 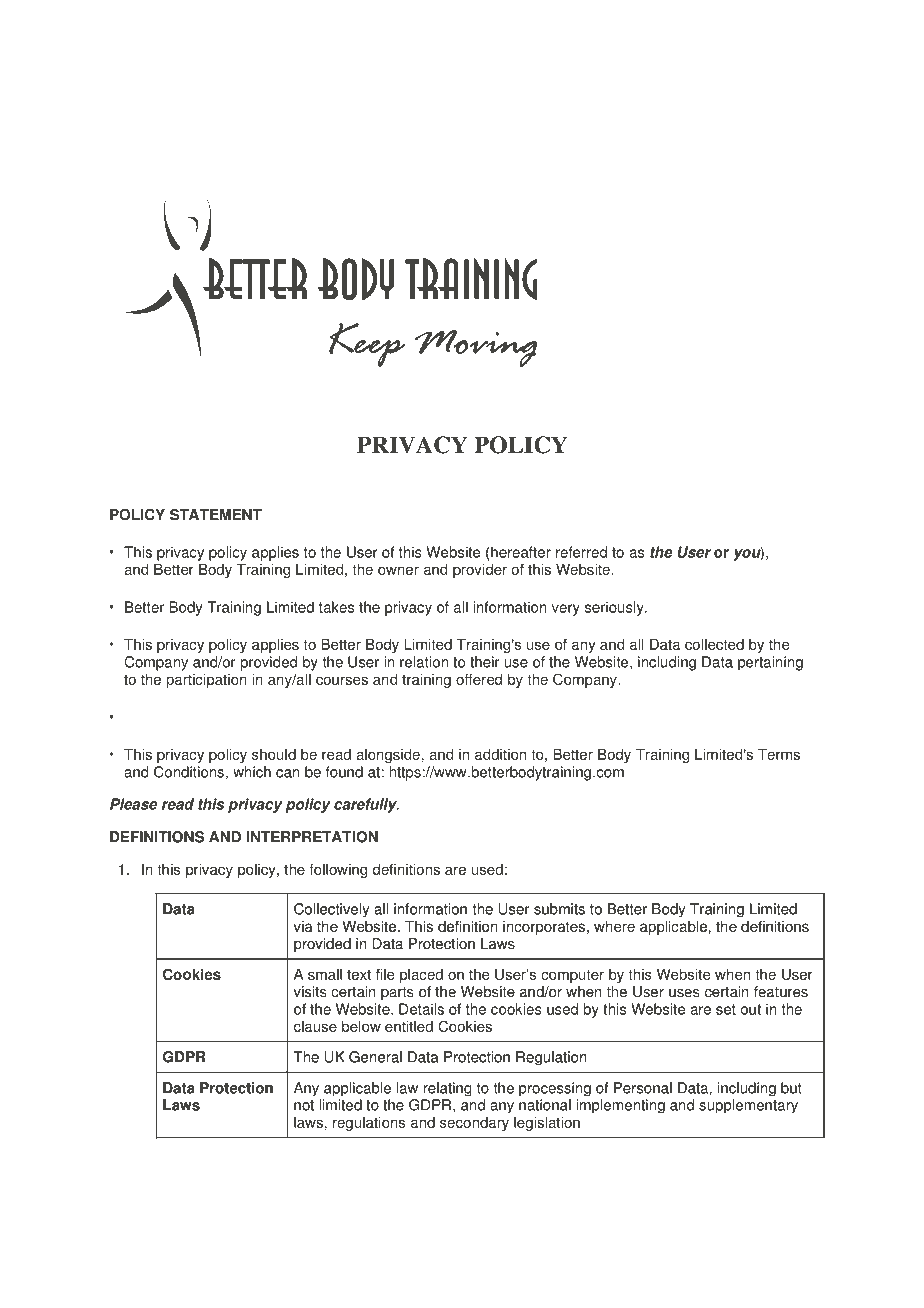 What do you see at coordinates (216, 515) in the page?
I see `STATEMENT` at bounding box center [216, 515].
